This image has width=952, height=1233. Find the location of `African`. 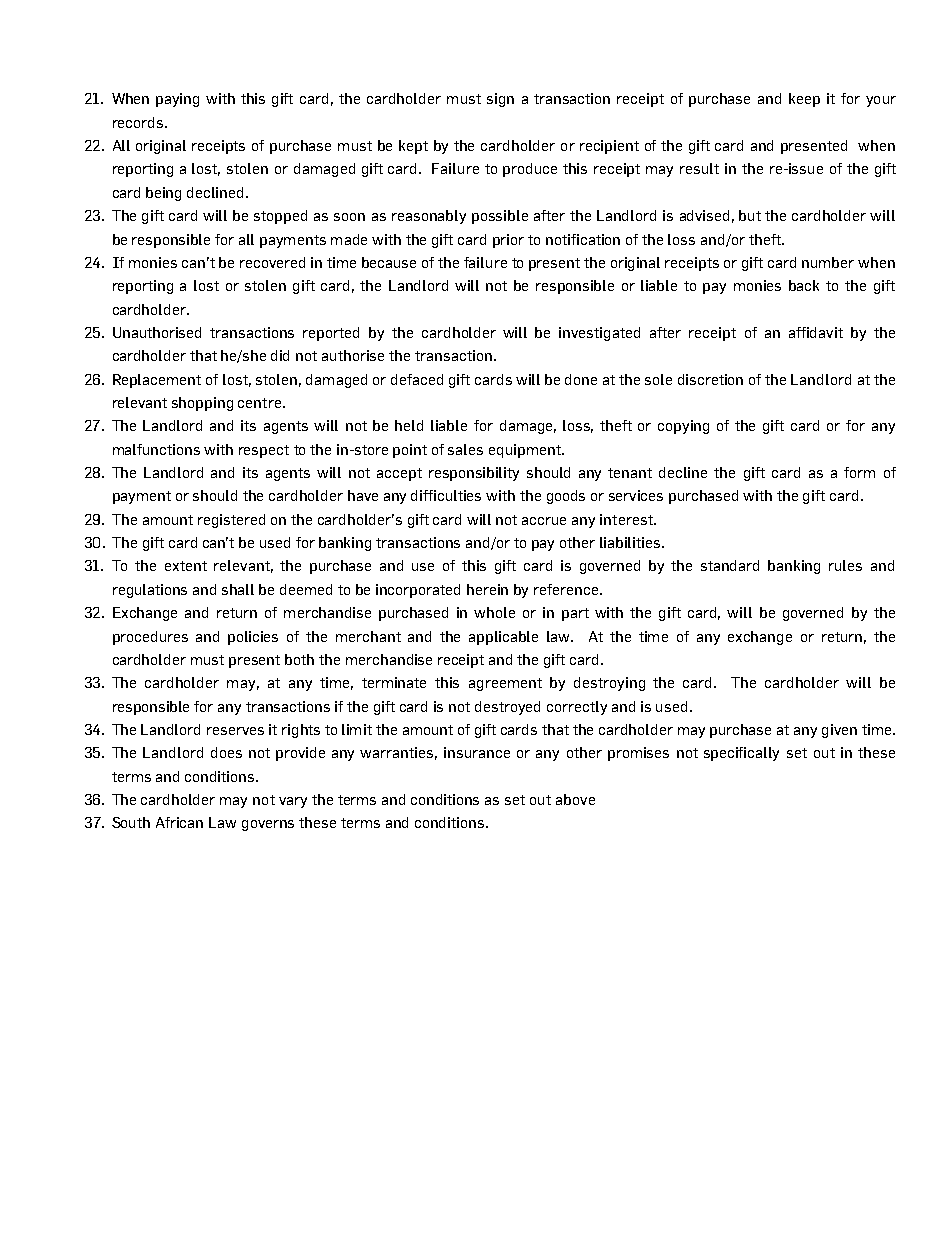

African is located at coordinates (179, 822).
